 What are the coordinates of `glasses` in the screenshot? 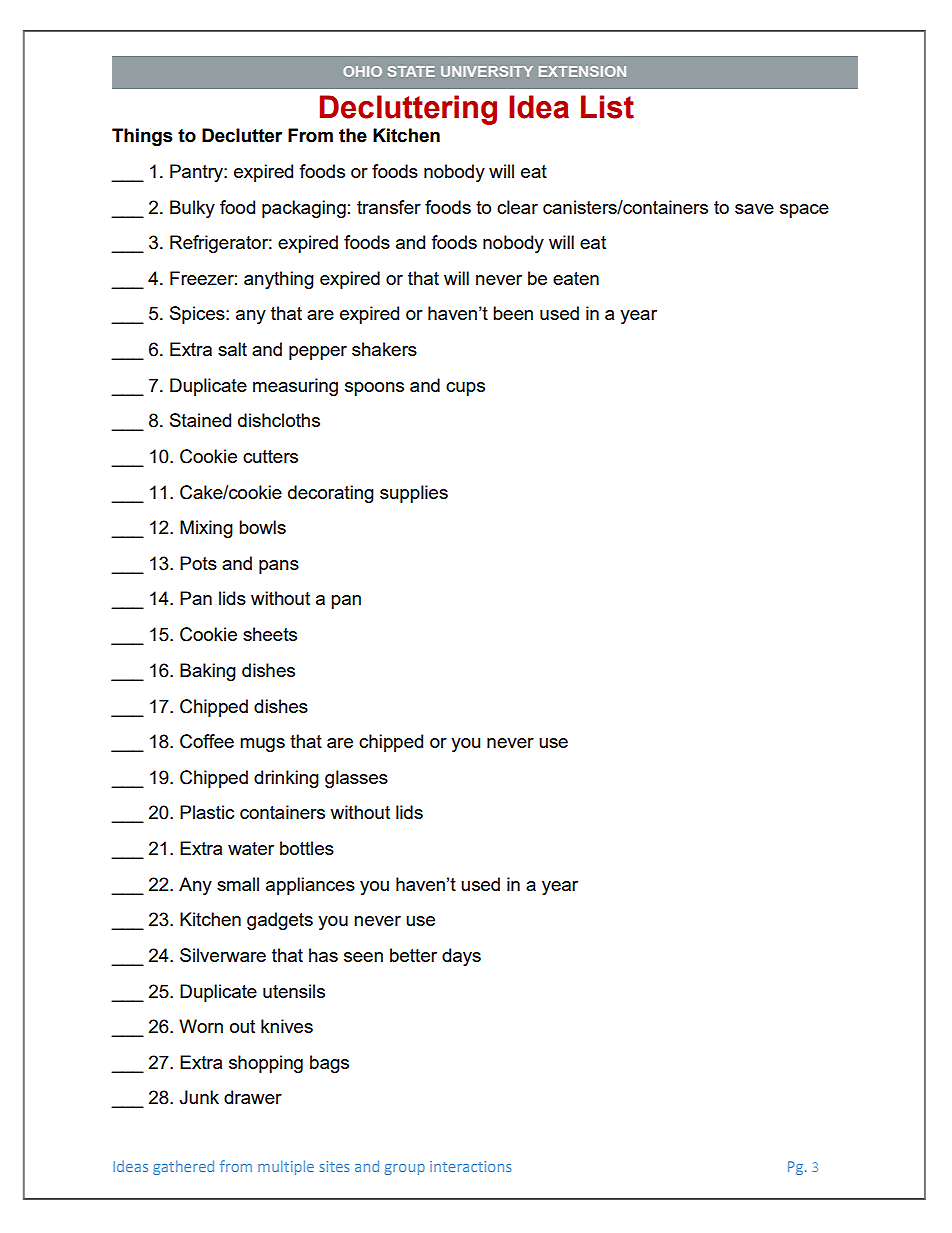 It's located at (356, 779).
